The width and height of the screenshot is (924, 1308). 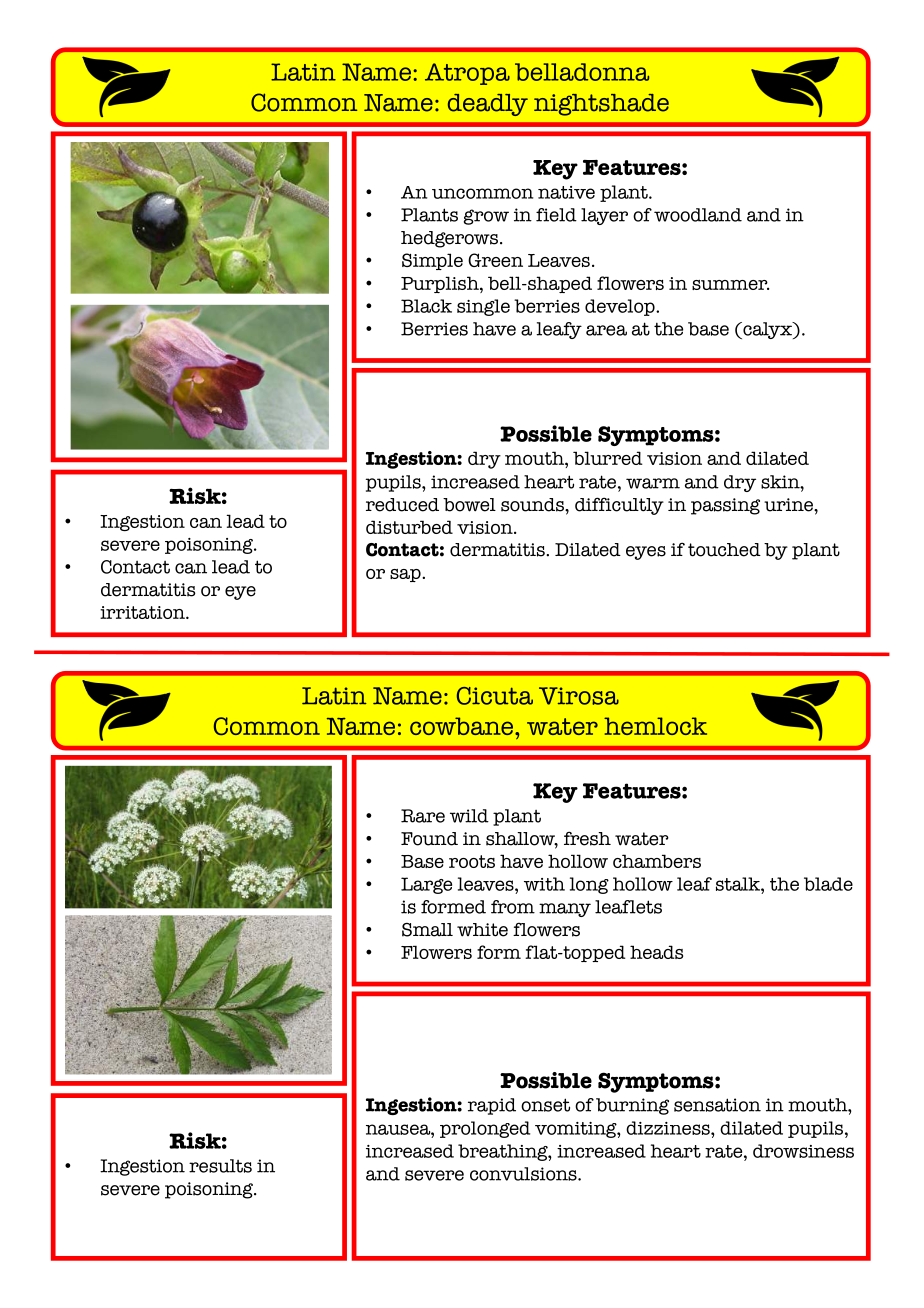 What do you see at coordinates (143, 612) in the screenshot?
I see `irritation` at bounding box center [143, 612].
